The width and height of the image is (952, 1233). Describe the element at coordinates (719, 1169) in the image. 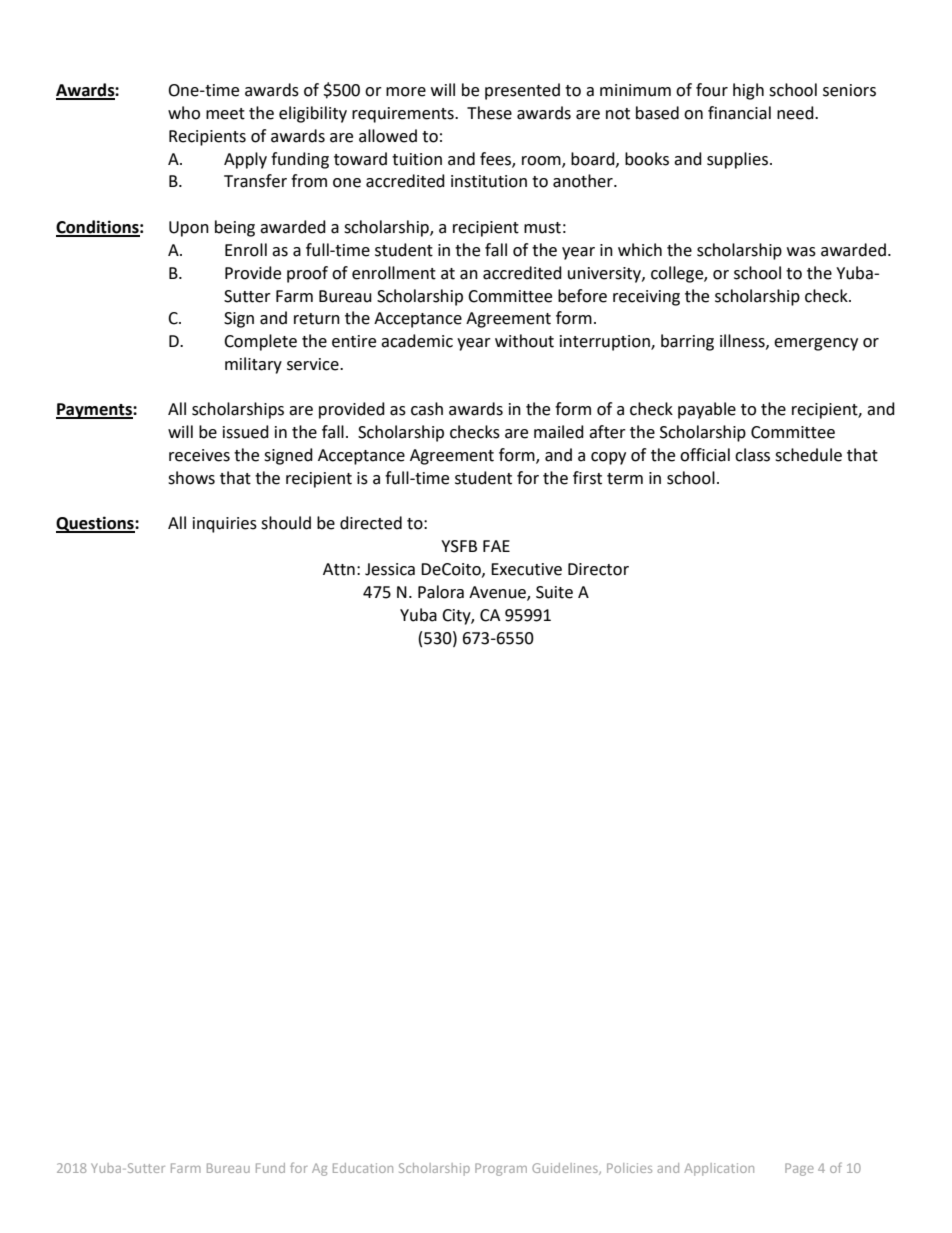

I see `Application` at that location.
